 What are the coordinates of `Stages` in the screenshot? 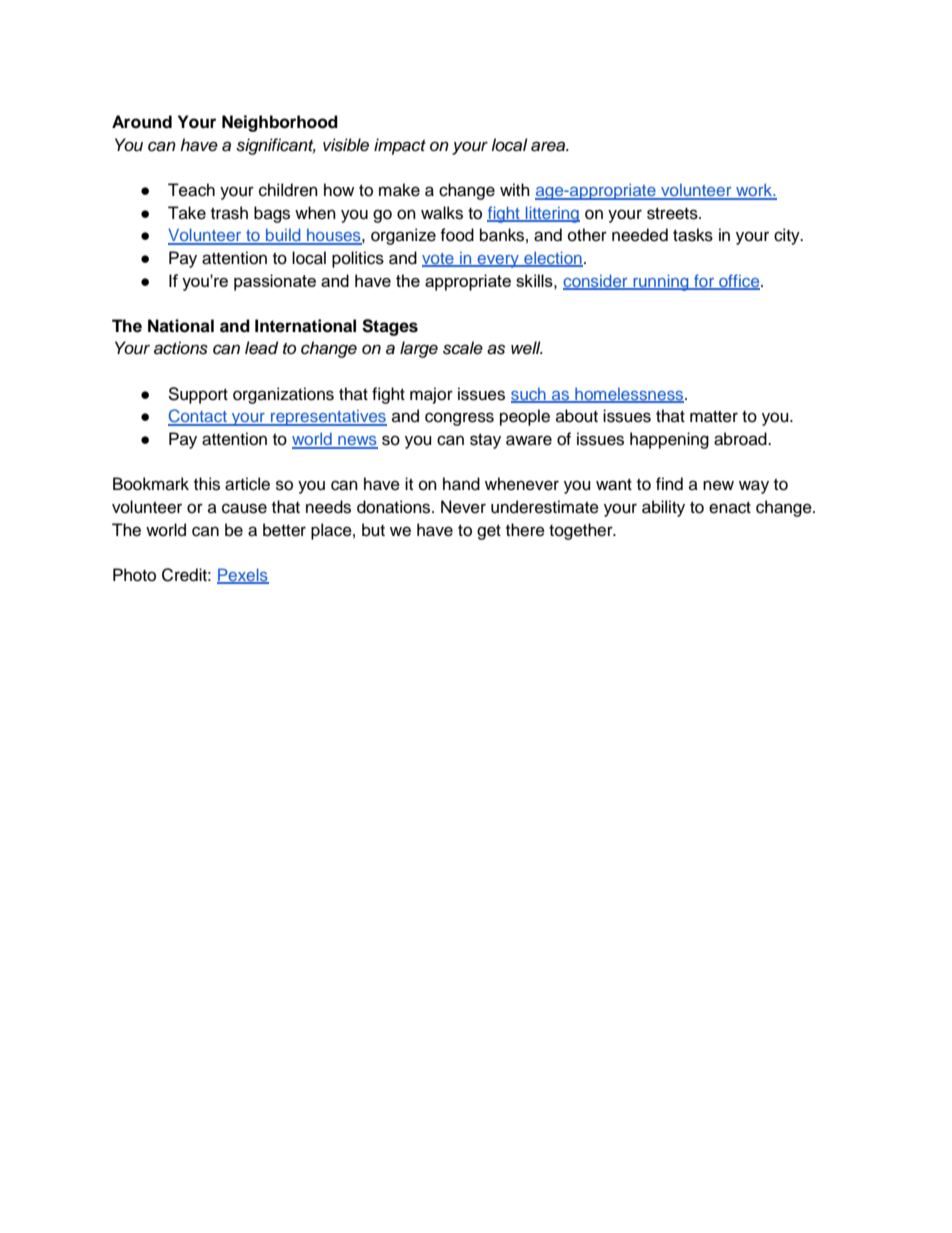 It's located at (390, 327).
